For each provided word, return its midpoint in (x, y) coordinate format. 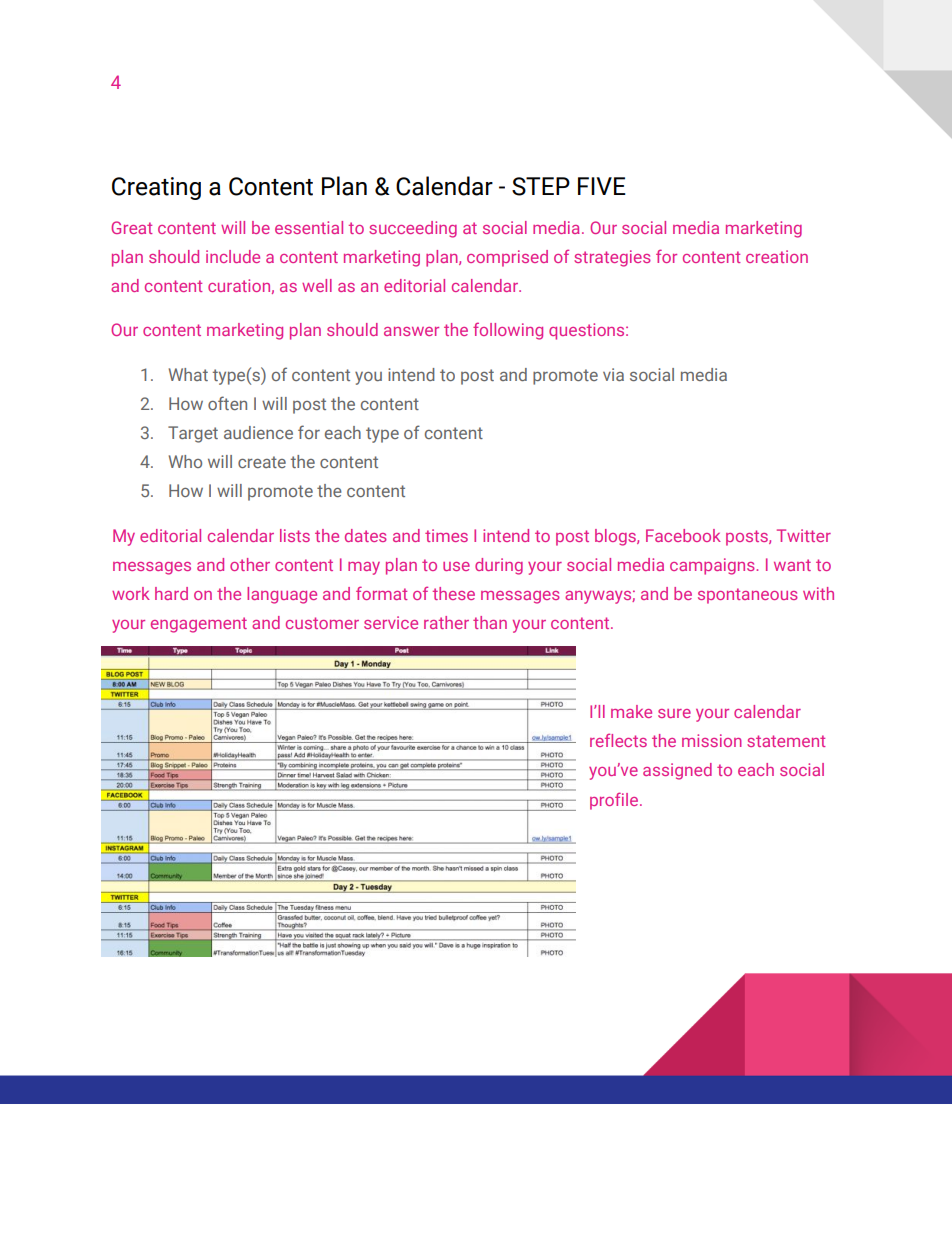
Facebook (683, 535)
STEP (541, 186)
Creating (156, 188)
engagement (199, 625)
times (446, 535)
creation (777, 256)
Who (185, 461)
